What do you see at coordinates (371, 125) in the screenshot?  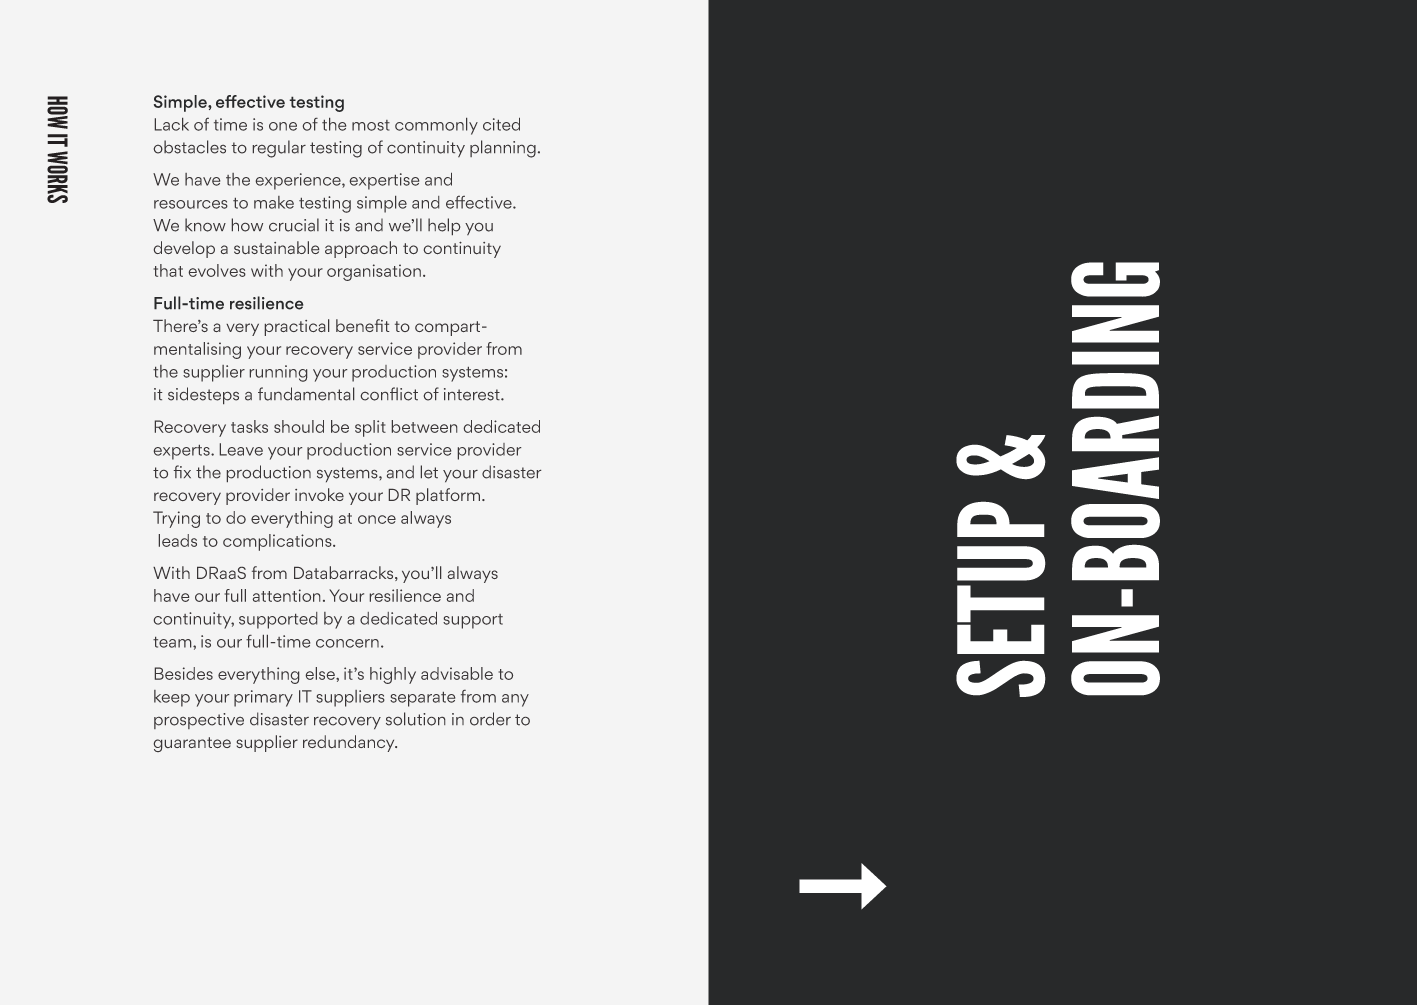 I see `most` at bounding box center [371, 125].
